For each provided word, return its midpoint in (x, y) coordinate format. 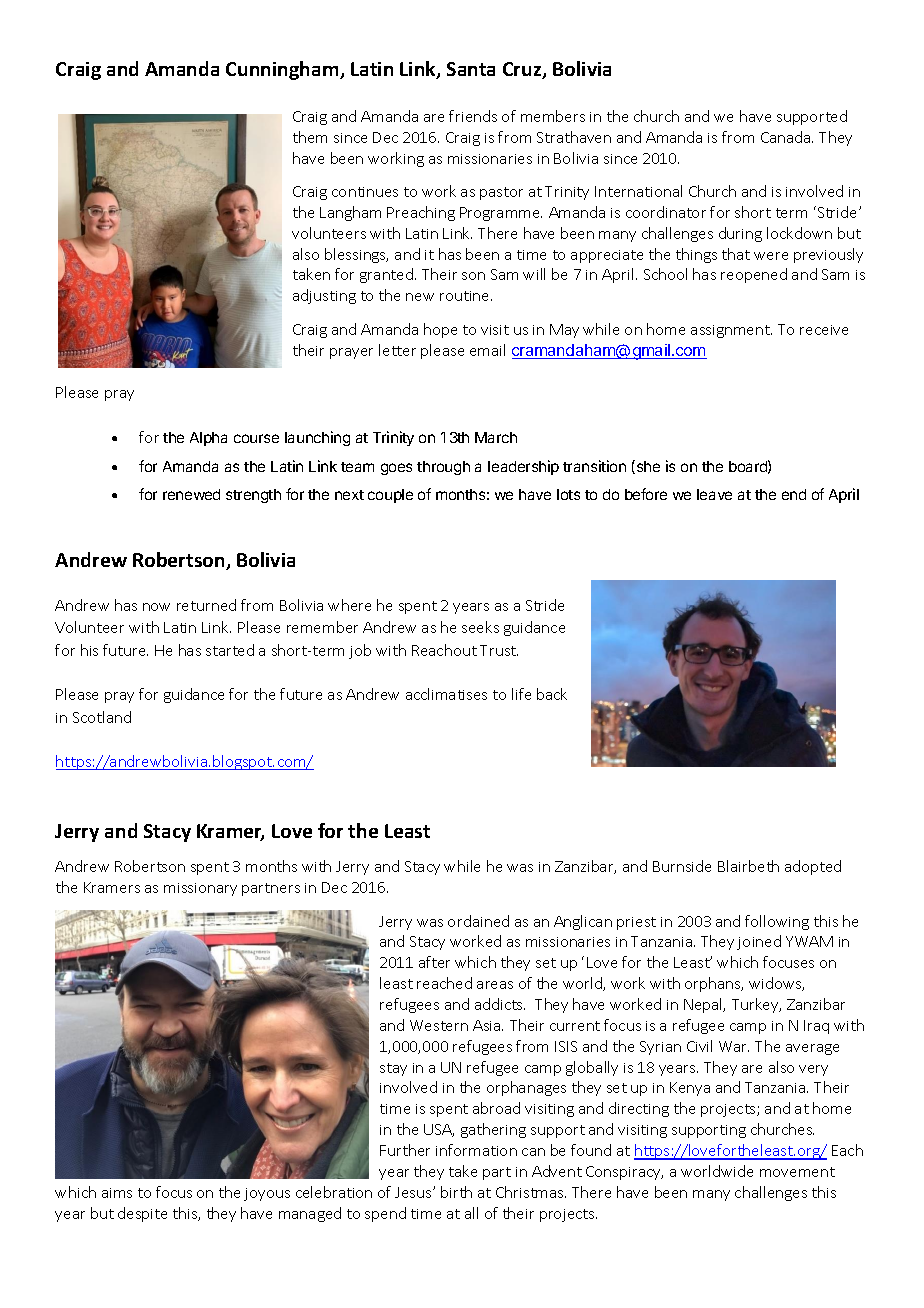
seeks (480, 627)
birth (456, 1192)
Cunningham (283, 70)
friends (473, 116)
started (230, 650)
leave (714, 494)
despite (142, 1214)
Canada (787, 137)
